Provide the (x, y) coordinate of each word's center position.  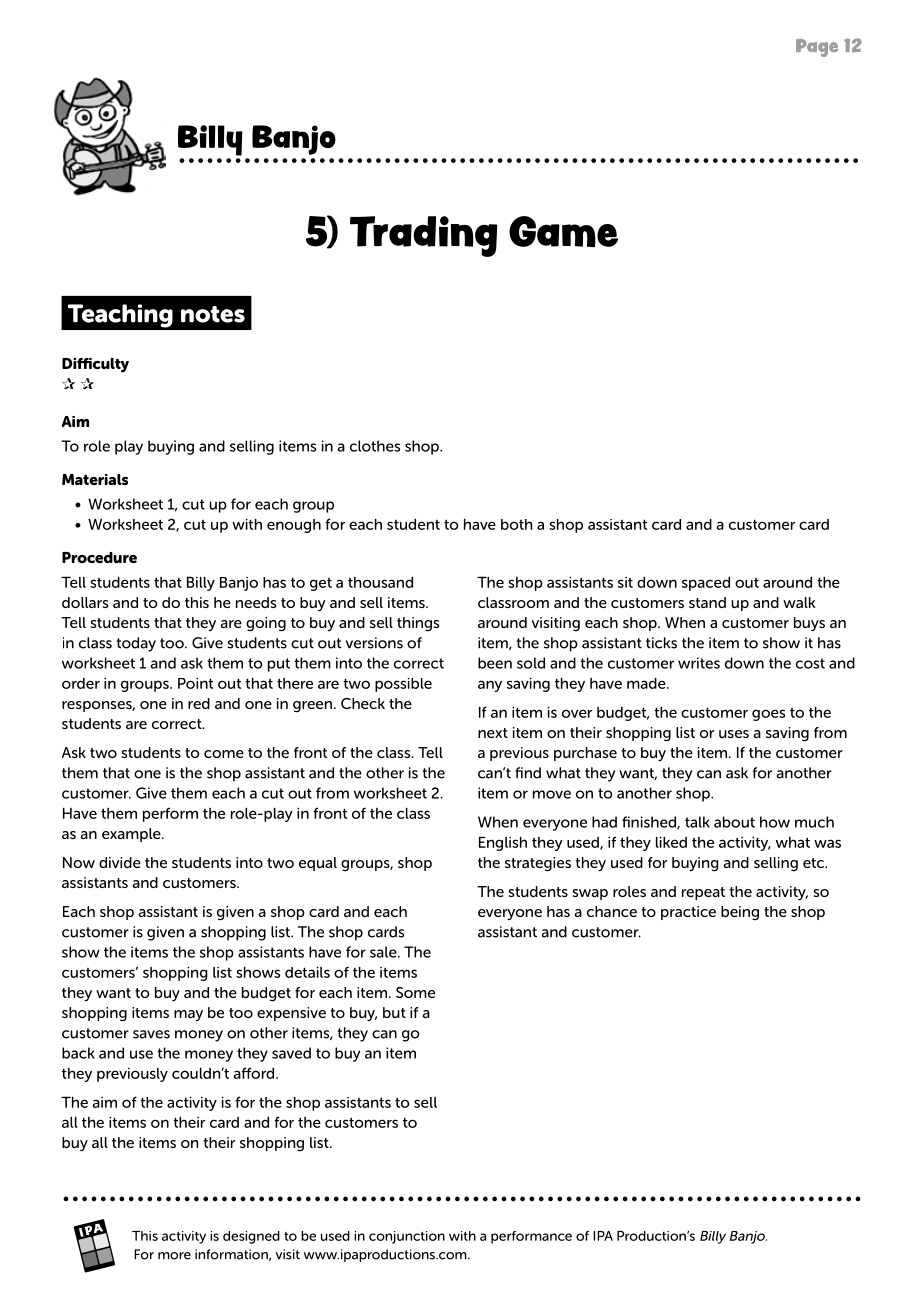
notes (213, 314)
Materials (95, 479)
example (132, 835)
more (174, 1256)
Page (817, 48)
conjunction (407, 1237)
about (734, 822)
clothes (375, 446)
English (503, 843)
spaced (706, 584)
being (740, 913)
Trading (424, 236)
